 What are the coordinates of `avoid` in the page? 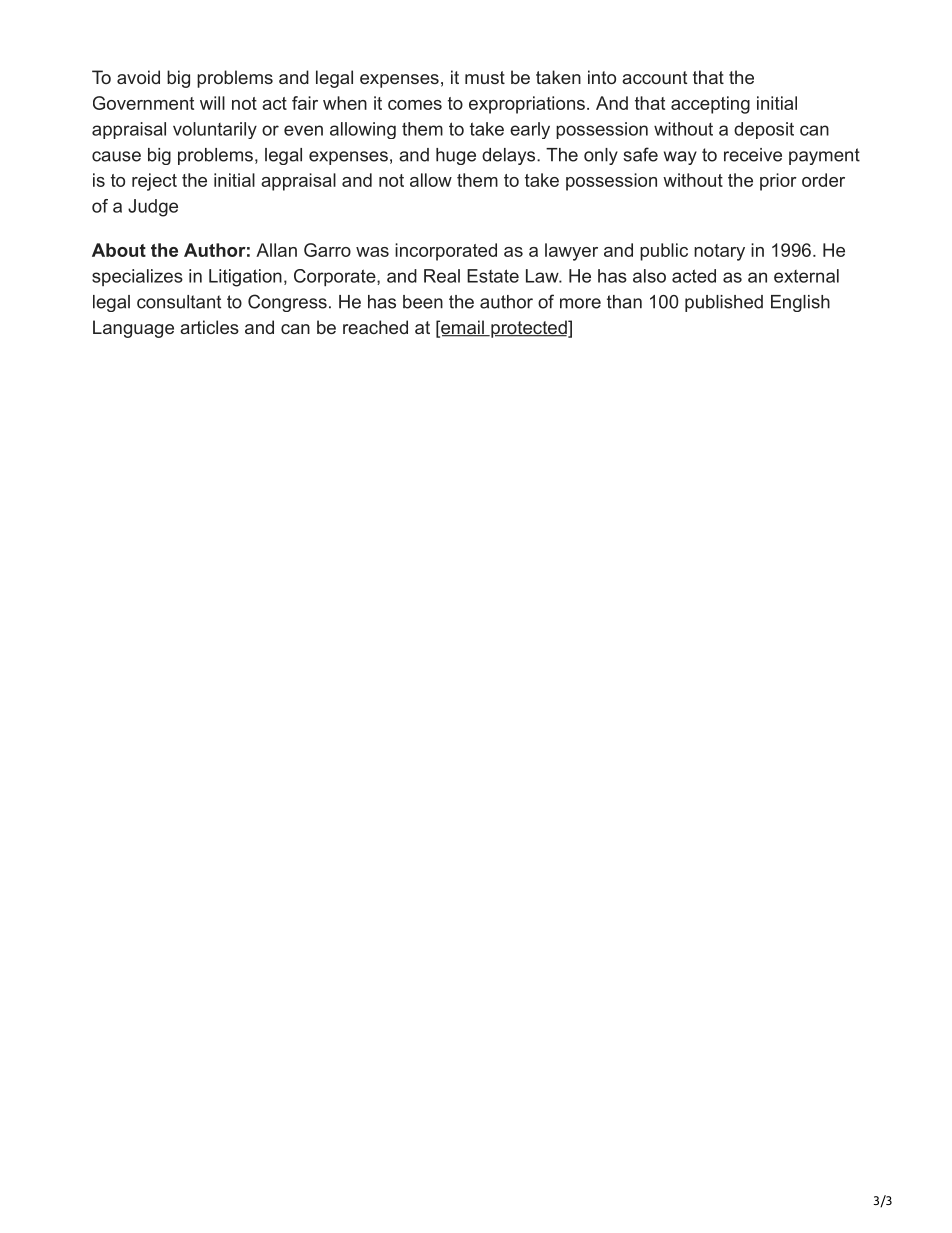 It's located at (138, 77).
